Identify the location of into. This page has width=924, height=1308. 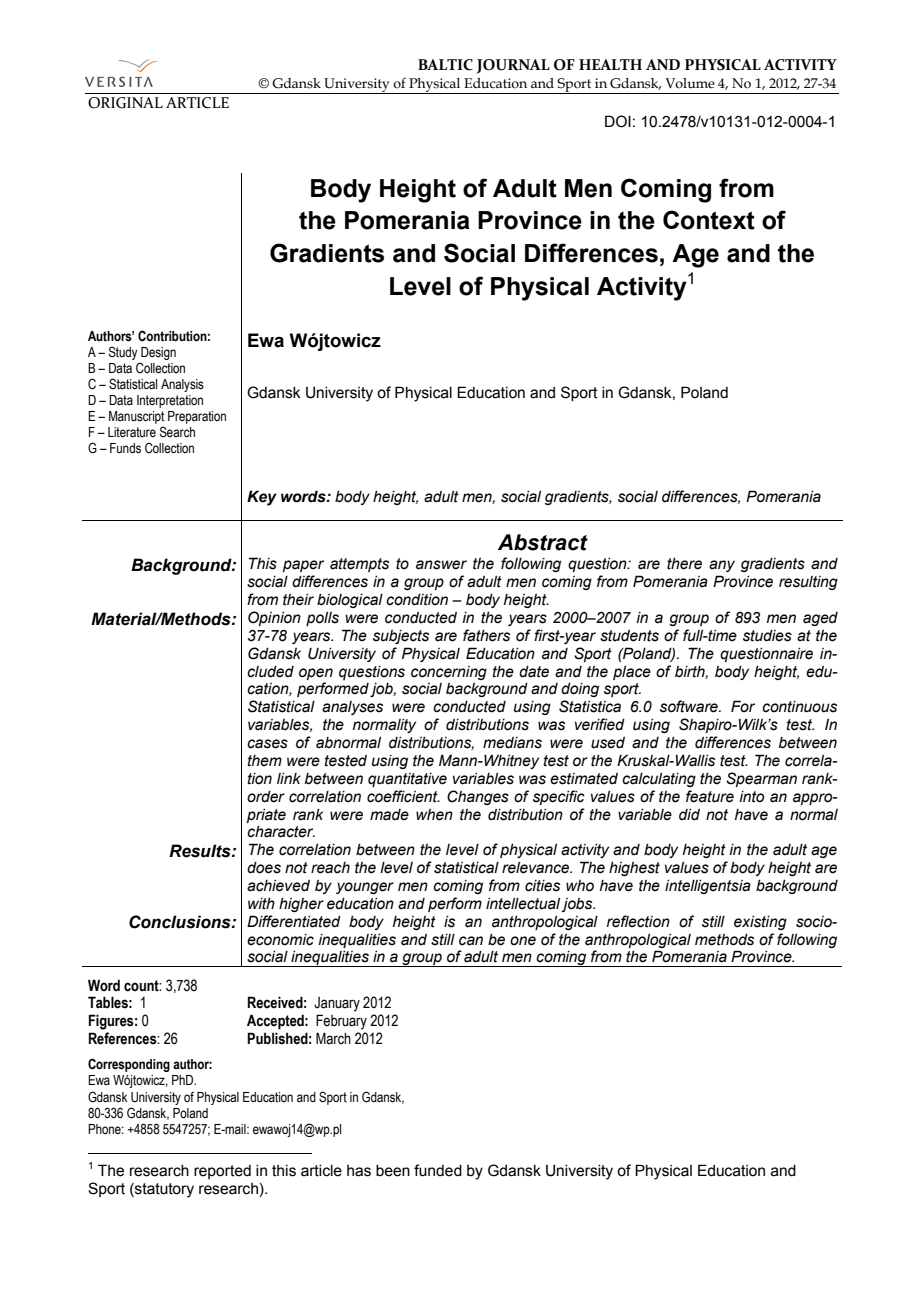
(751, 797).
